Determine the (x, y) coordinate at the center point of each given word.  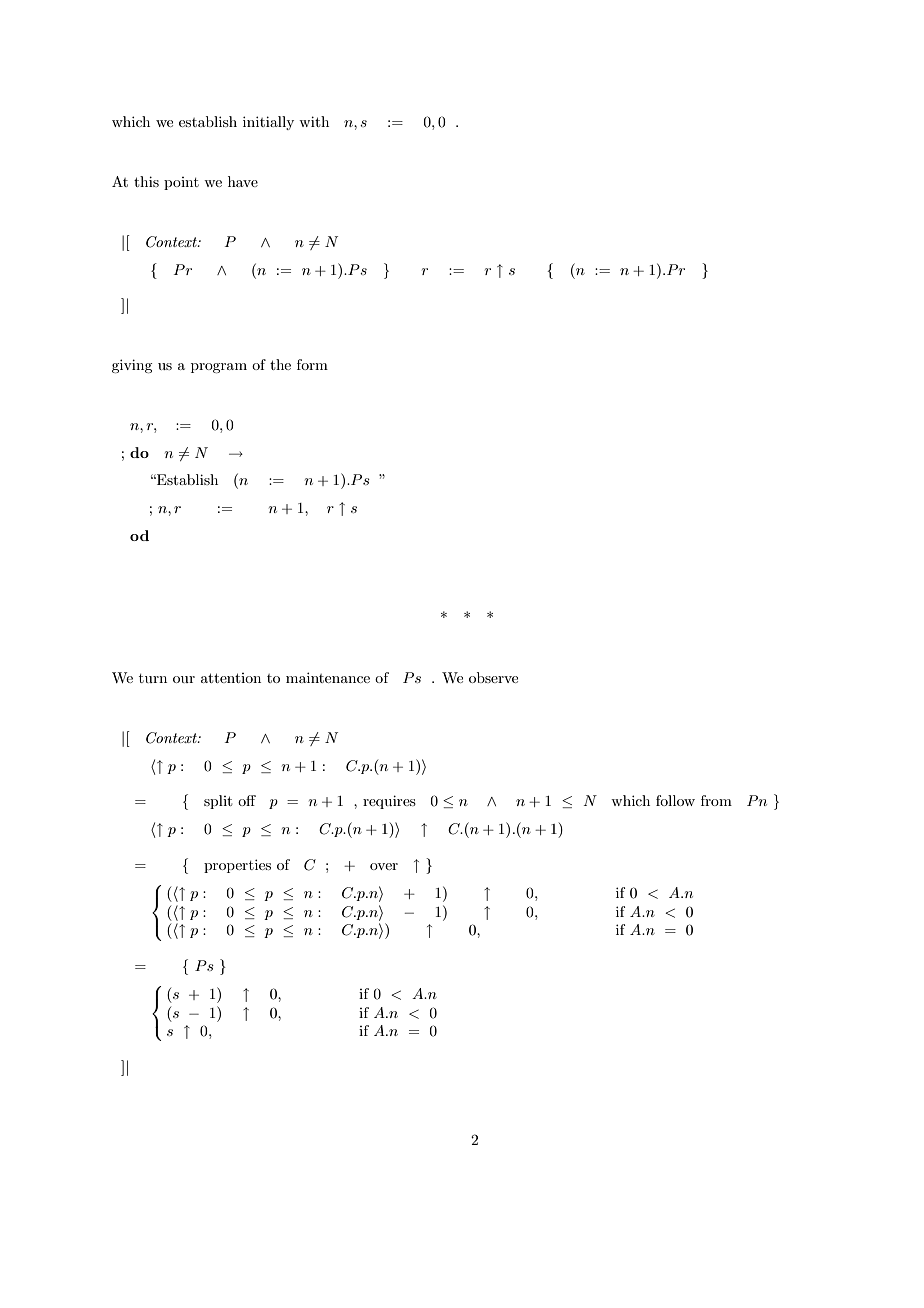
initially (268, 123)
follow (675, 800)
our (184, 679)
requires (389, 802)
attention (231, 678)
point (181, 183)
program (219, 368)
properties (237, 866)
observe (493, 677)
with (314, 121)
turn (153, 678)
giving (132, 366)
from (716, 800)
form (312, 364)
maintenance (328, 677)
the (280, 364)
